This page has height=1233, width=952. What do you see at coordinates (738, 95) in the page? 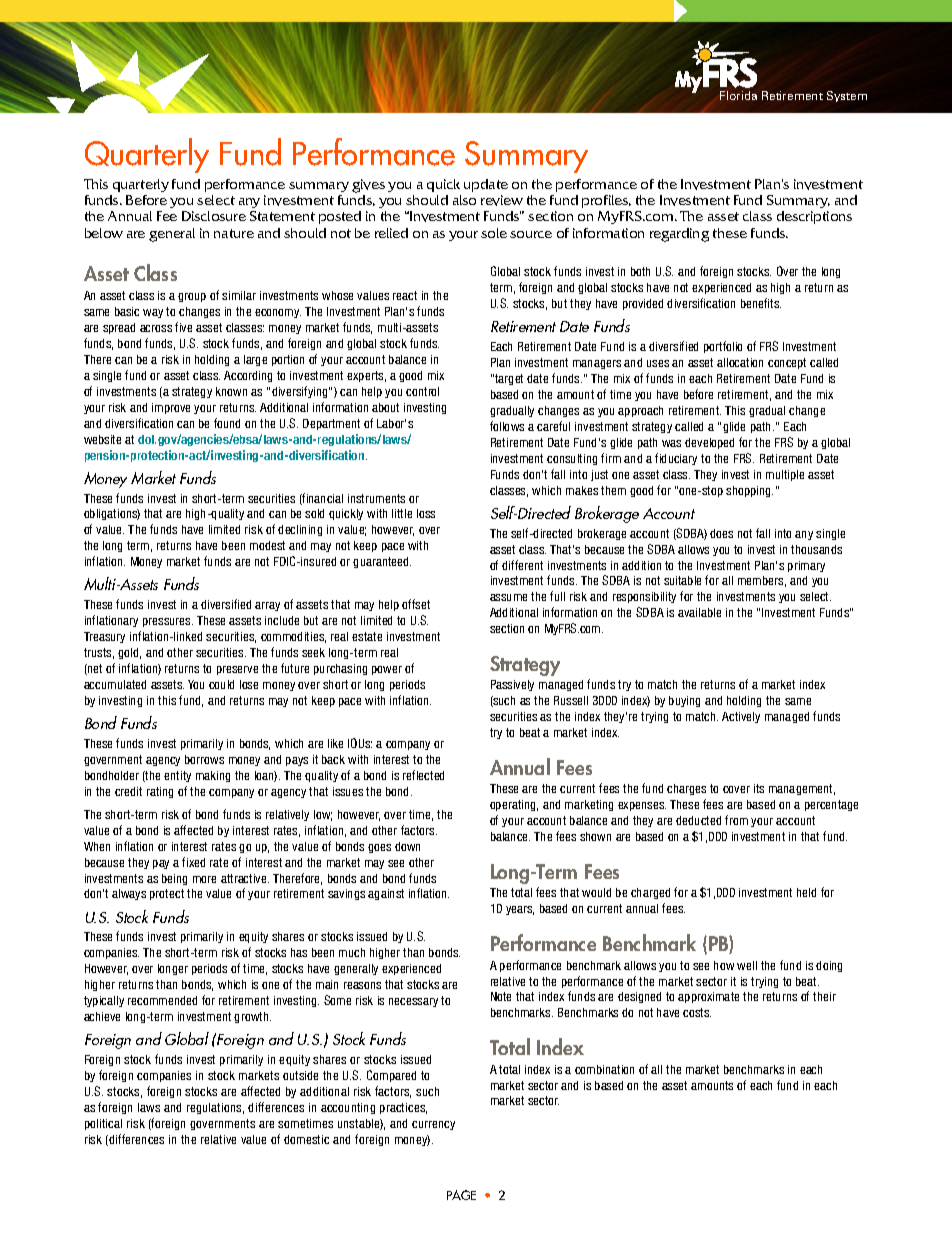
I see `Florida` at bounding box center [738, 95].
